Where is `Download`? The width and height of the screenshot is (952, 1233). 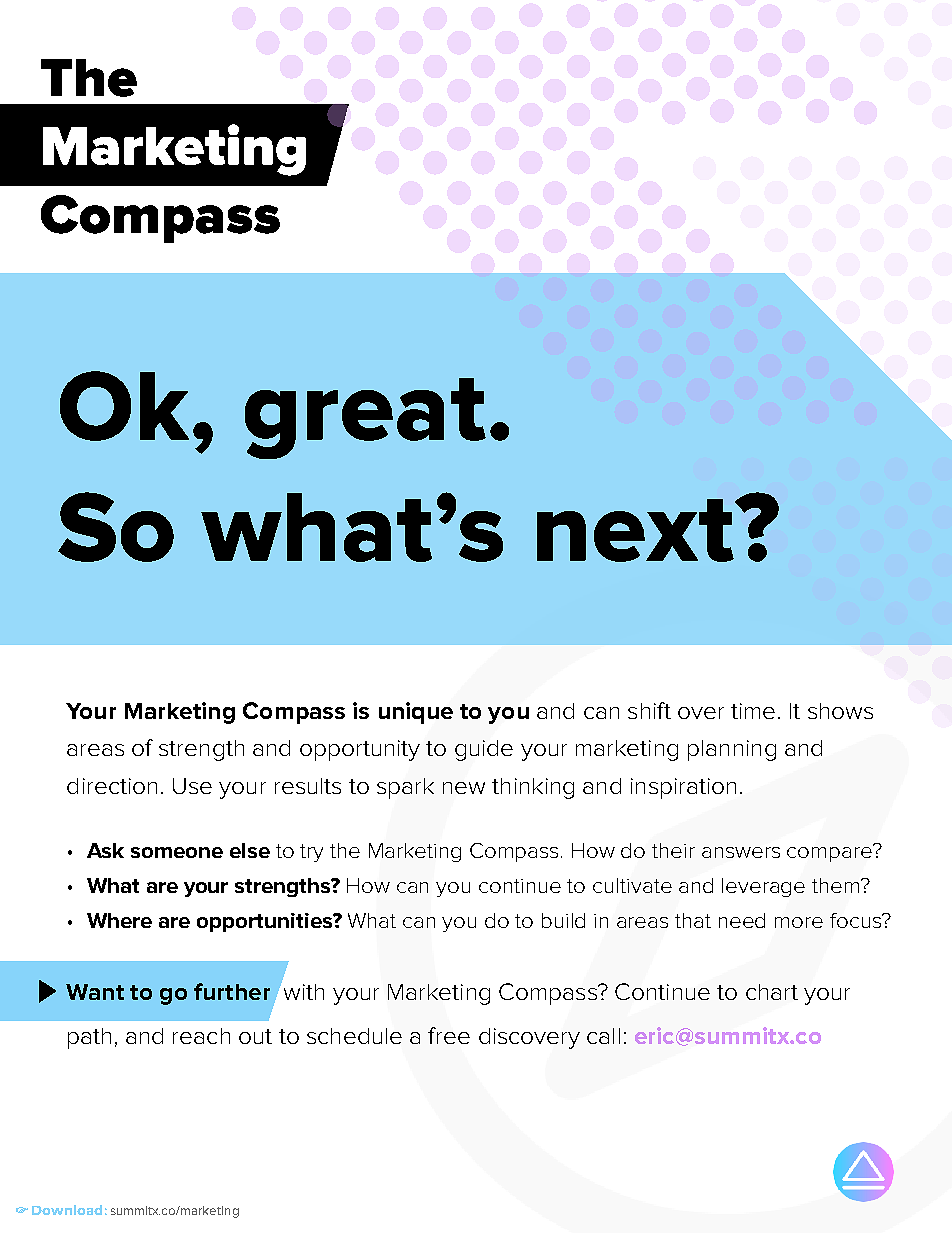
Download is located at coordinates (67, 1210).
